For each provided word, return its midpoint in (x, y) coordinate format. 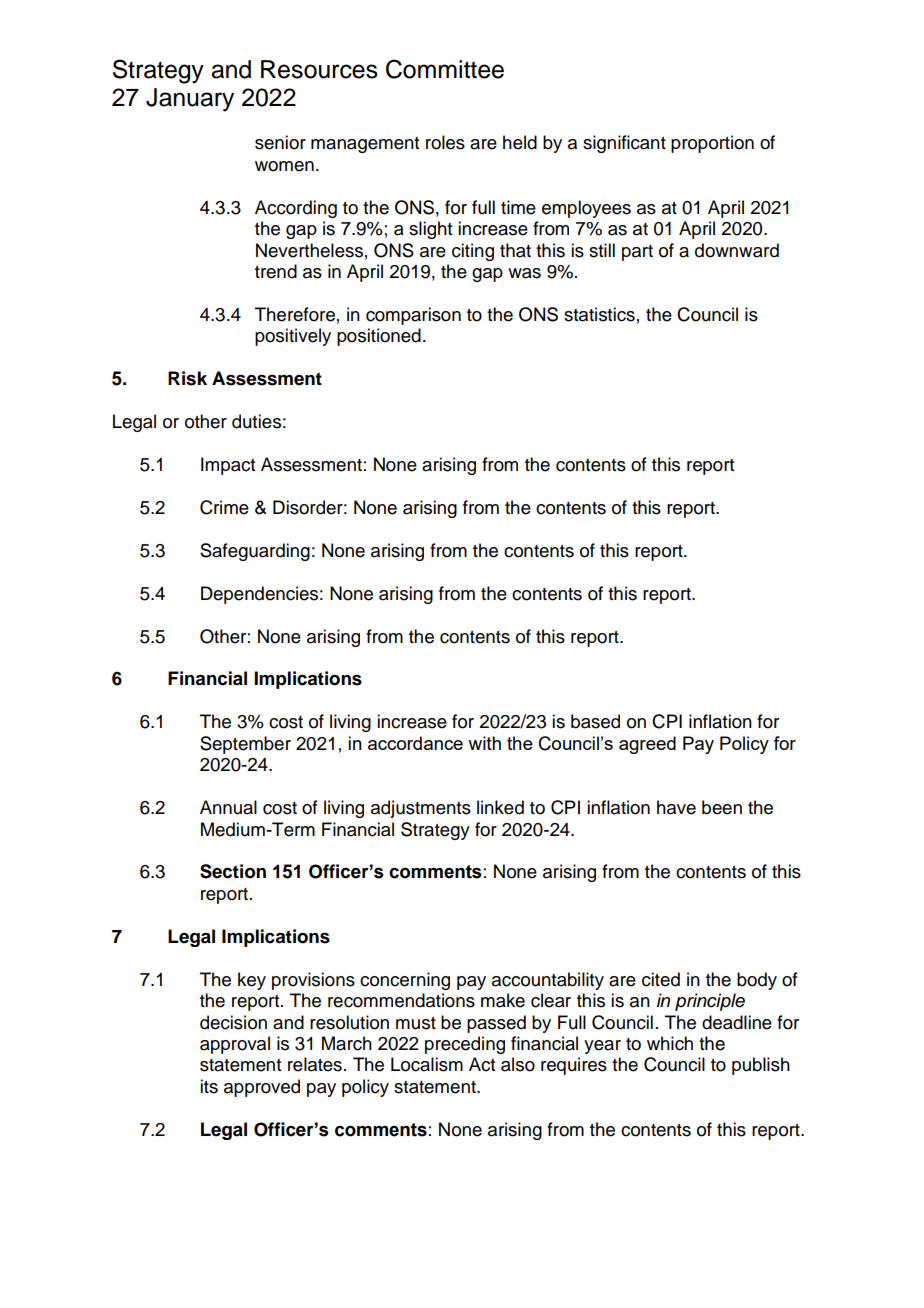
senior (280, 142)
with (484, 743)
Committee (445, 69)
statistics (599, 314)
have (676, 807)
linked (500, 807)
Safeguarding (255, 552)
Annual (228, 807)
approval (235, 1045)
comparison (413, 316)
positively (293, 337)
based (595, 721)
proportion (712, 144)
